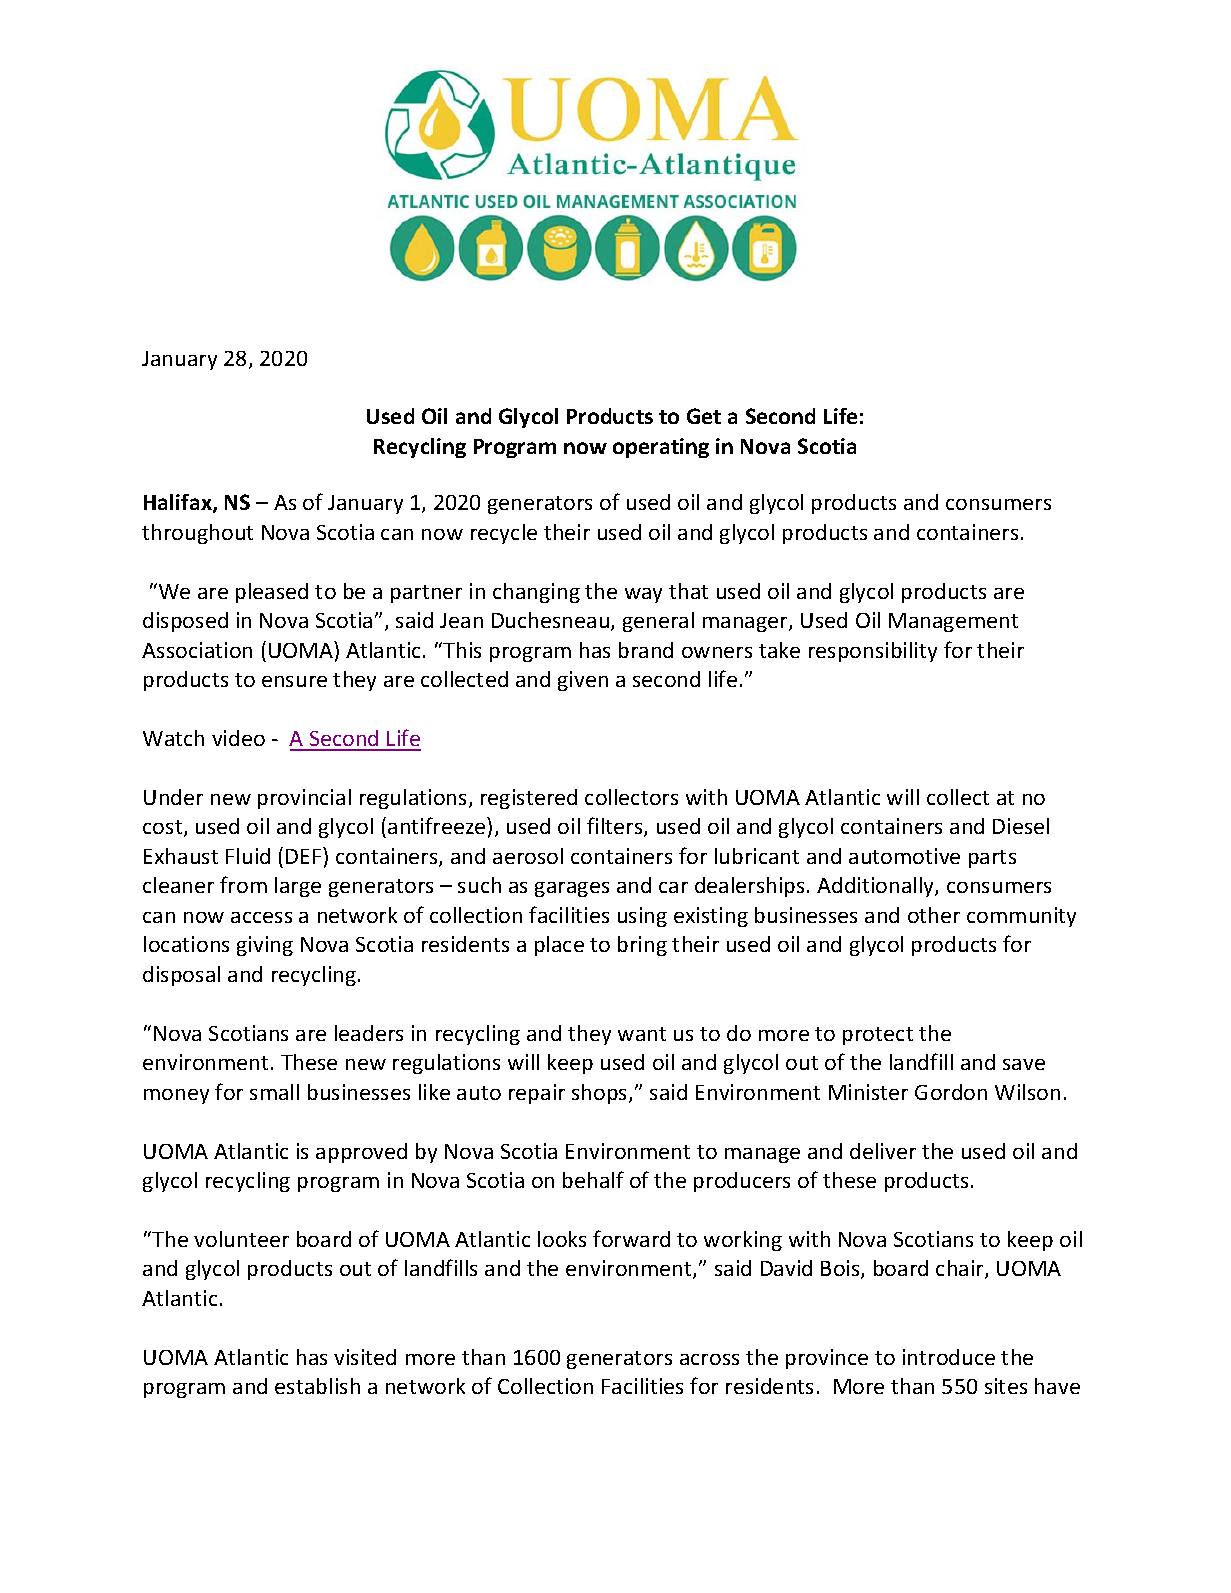 The image size is (1231, 1593). I want to click on across, so click(709, 1359).
